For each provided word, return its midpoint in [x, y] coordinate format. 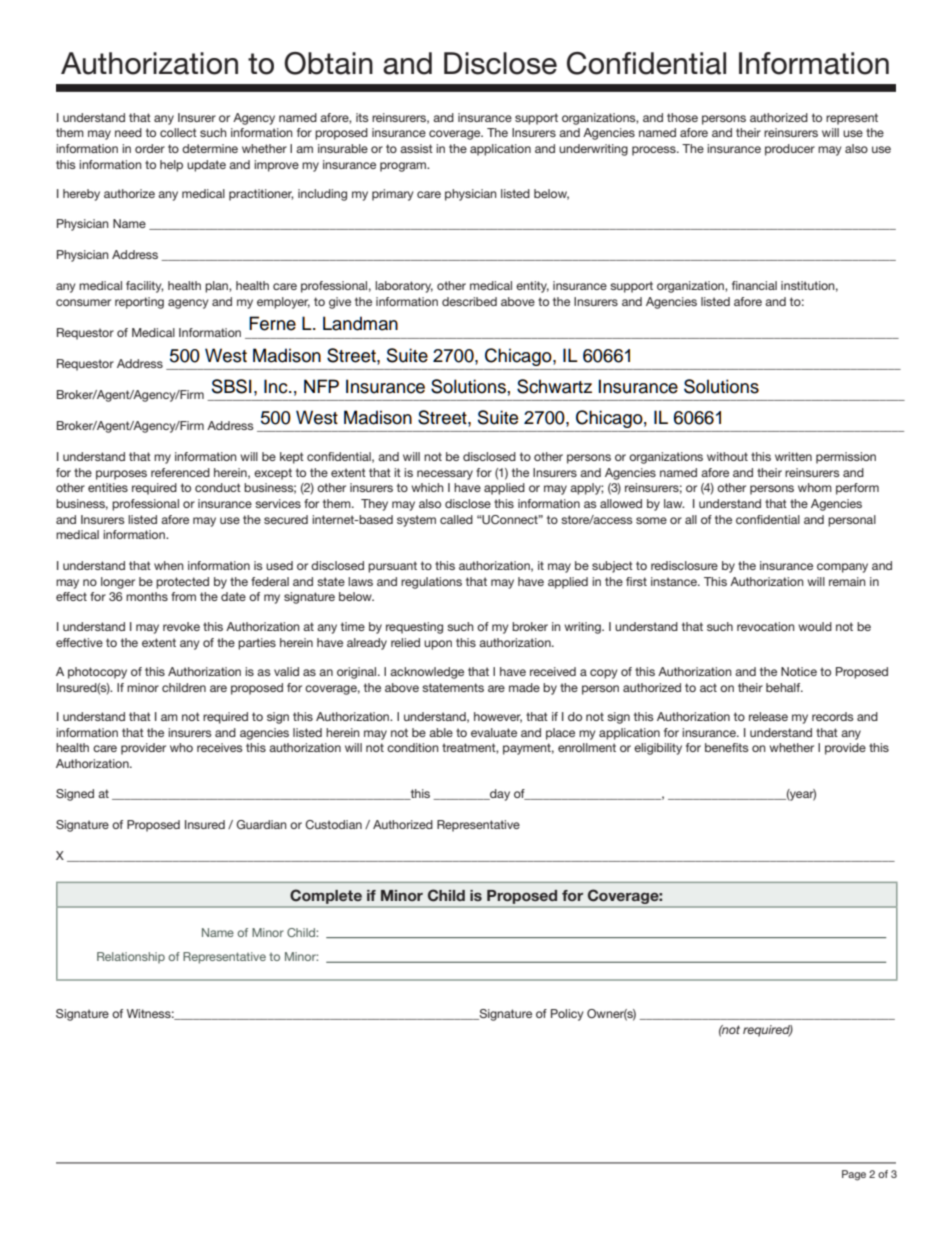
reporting [139, 303]
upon [438, 645]
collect [178, 132]
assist [416, 148]
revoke [181, 626]
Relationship [131, 958]
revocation [766, 626]
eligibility [658, 749]
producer [790, 150]
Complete [326, 897]
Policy [567, 1015]
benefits [727, 747]
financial [754, 285]
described [469, 301]
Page [854, 1175]
